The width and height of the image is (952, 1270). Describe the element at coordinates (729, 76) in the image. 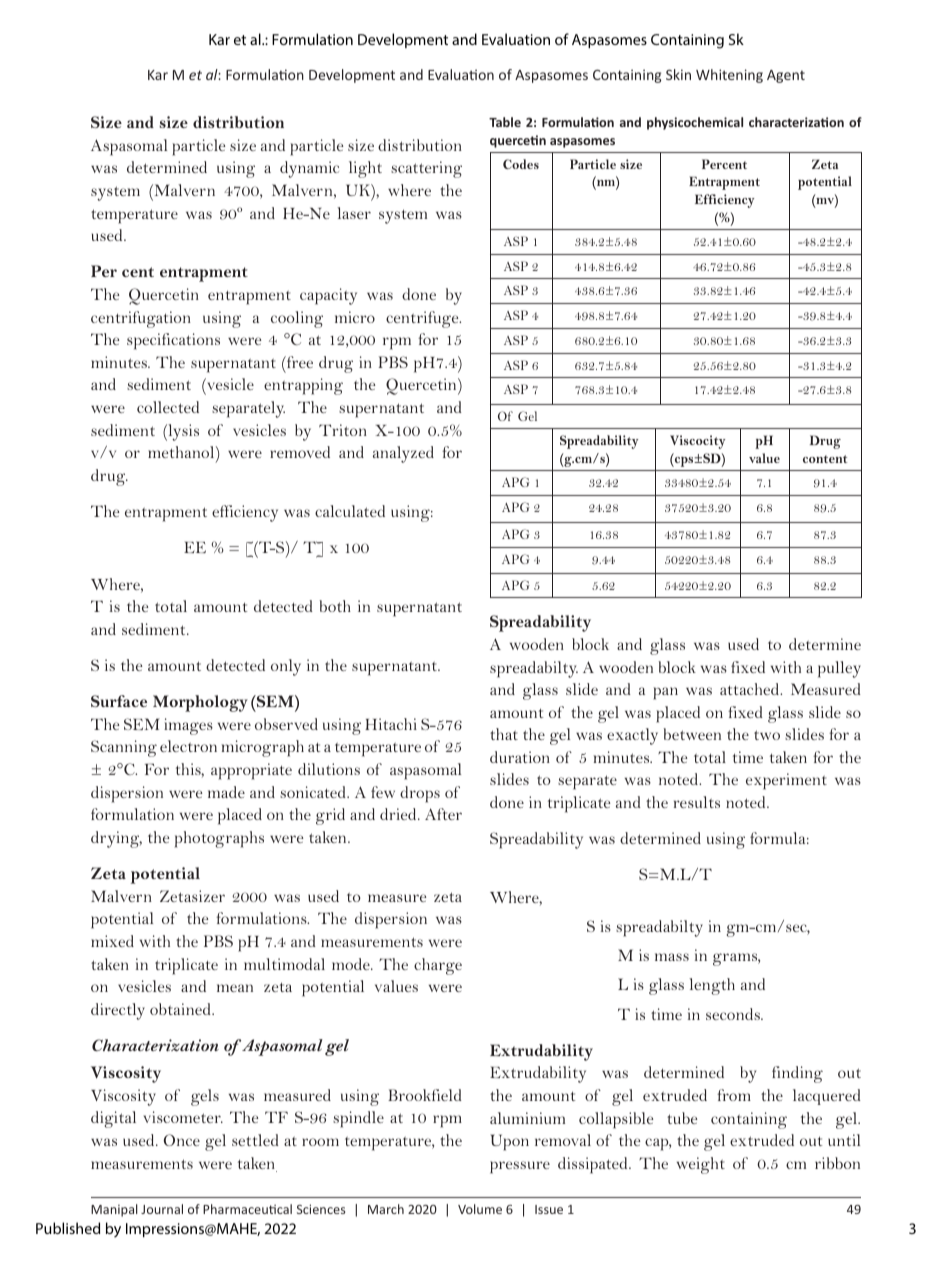

I see `Whitening` at that location.
